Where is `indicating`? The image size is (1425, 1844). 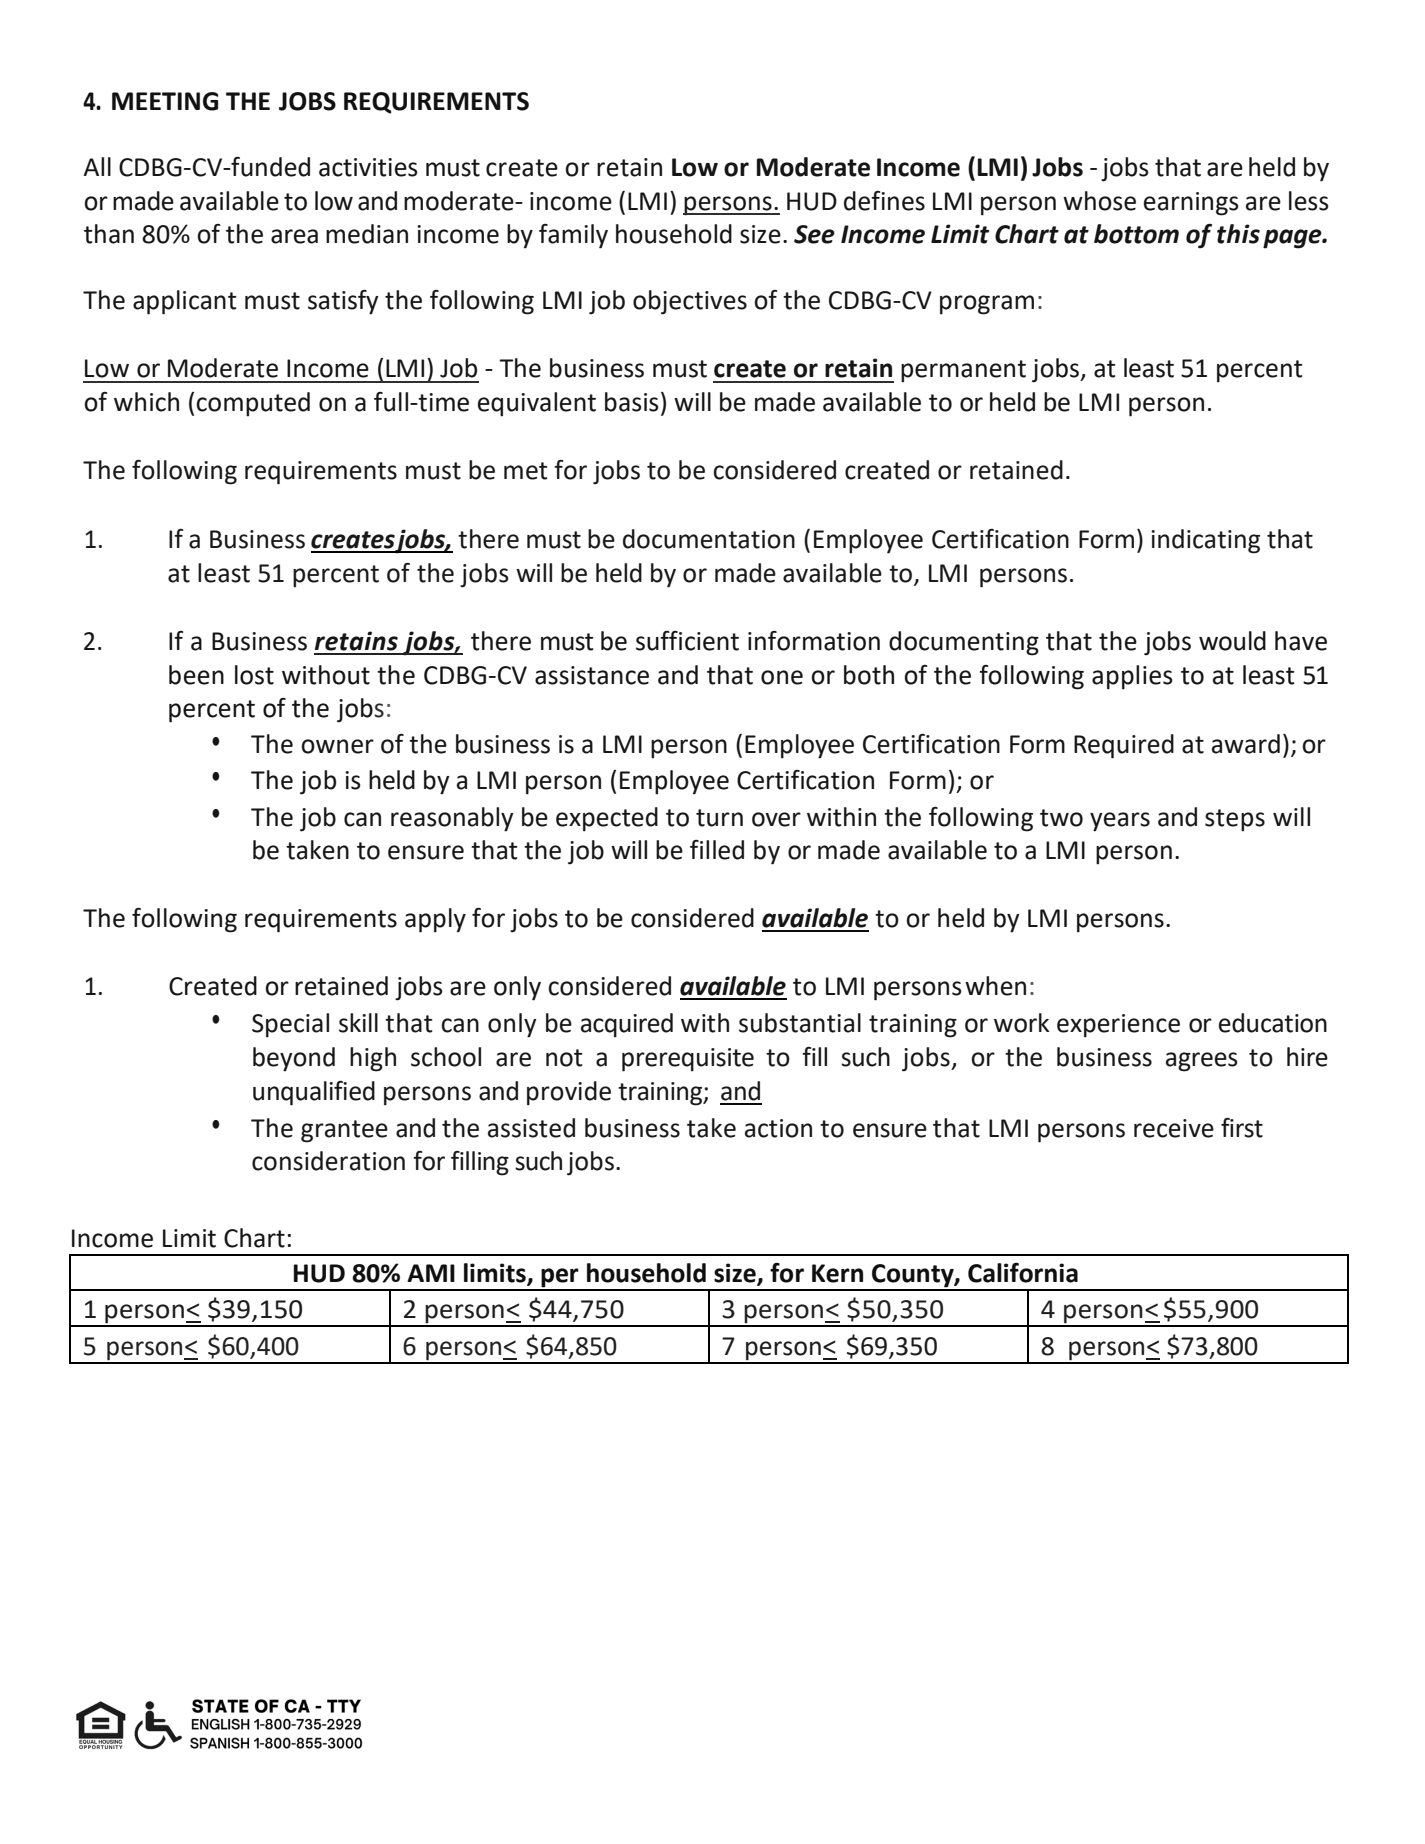 indicating is located at coordinates (1205, 541).
